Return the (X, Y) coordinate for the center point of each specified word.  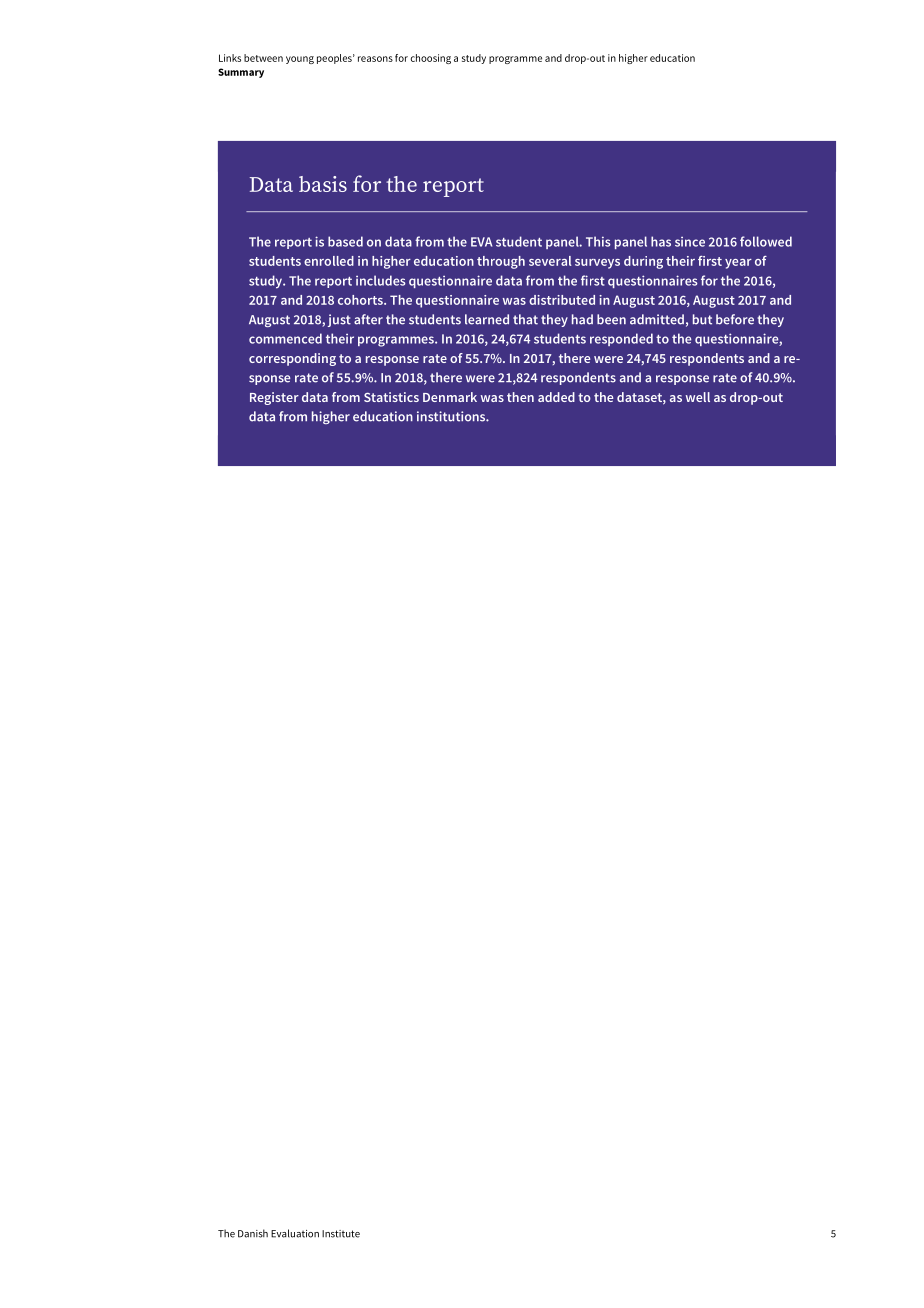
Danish (253, 1233)
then (520, 397)
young (300, 60)
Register (274, 398)
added (556, 397)
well (698, 397)
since (690, 242)
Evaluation (295, 1233)
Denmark (450, 397)
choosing (431, 59)
